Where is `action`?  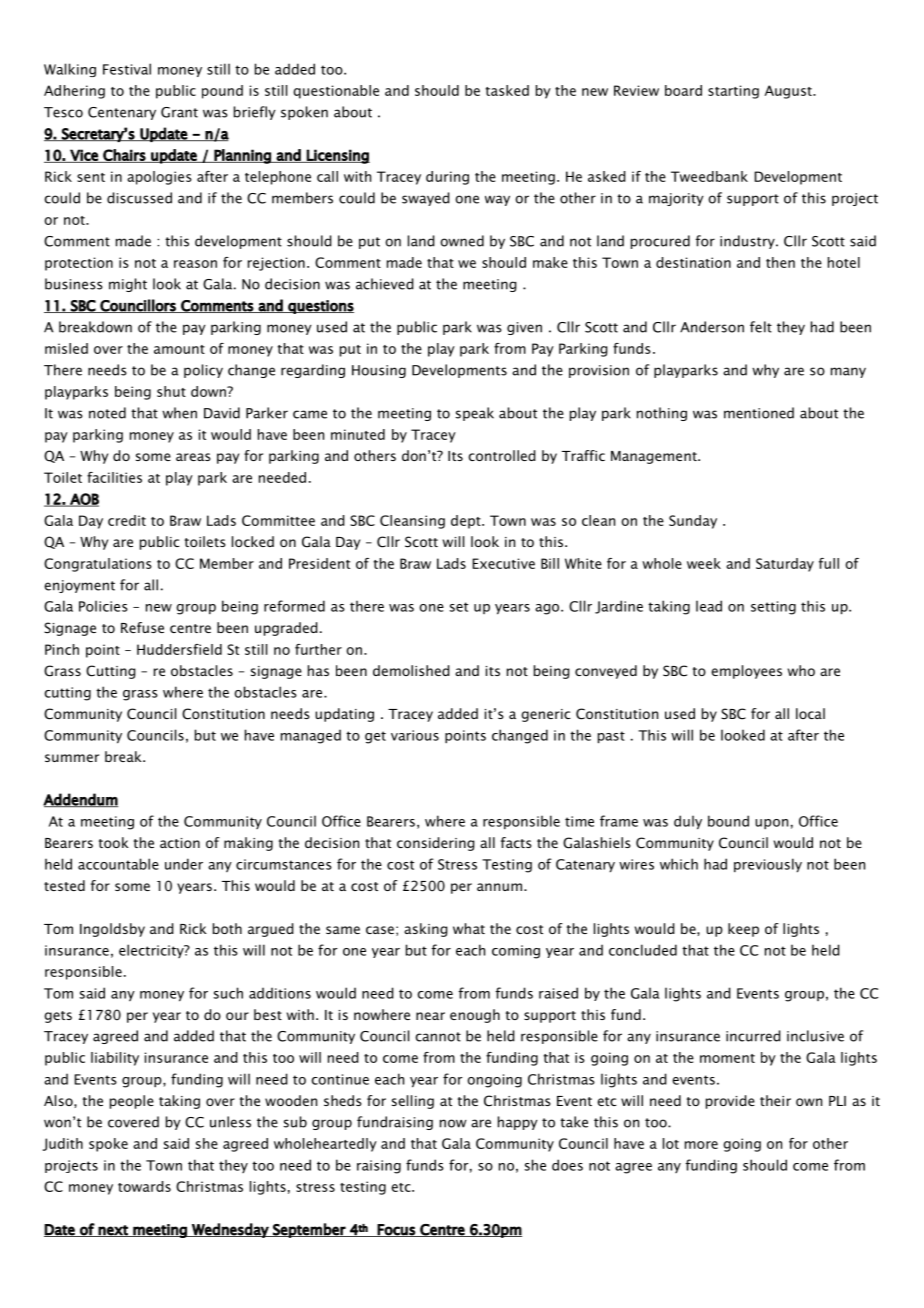
action is located at coordinates (180, 843).
